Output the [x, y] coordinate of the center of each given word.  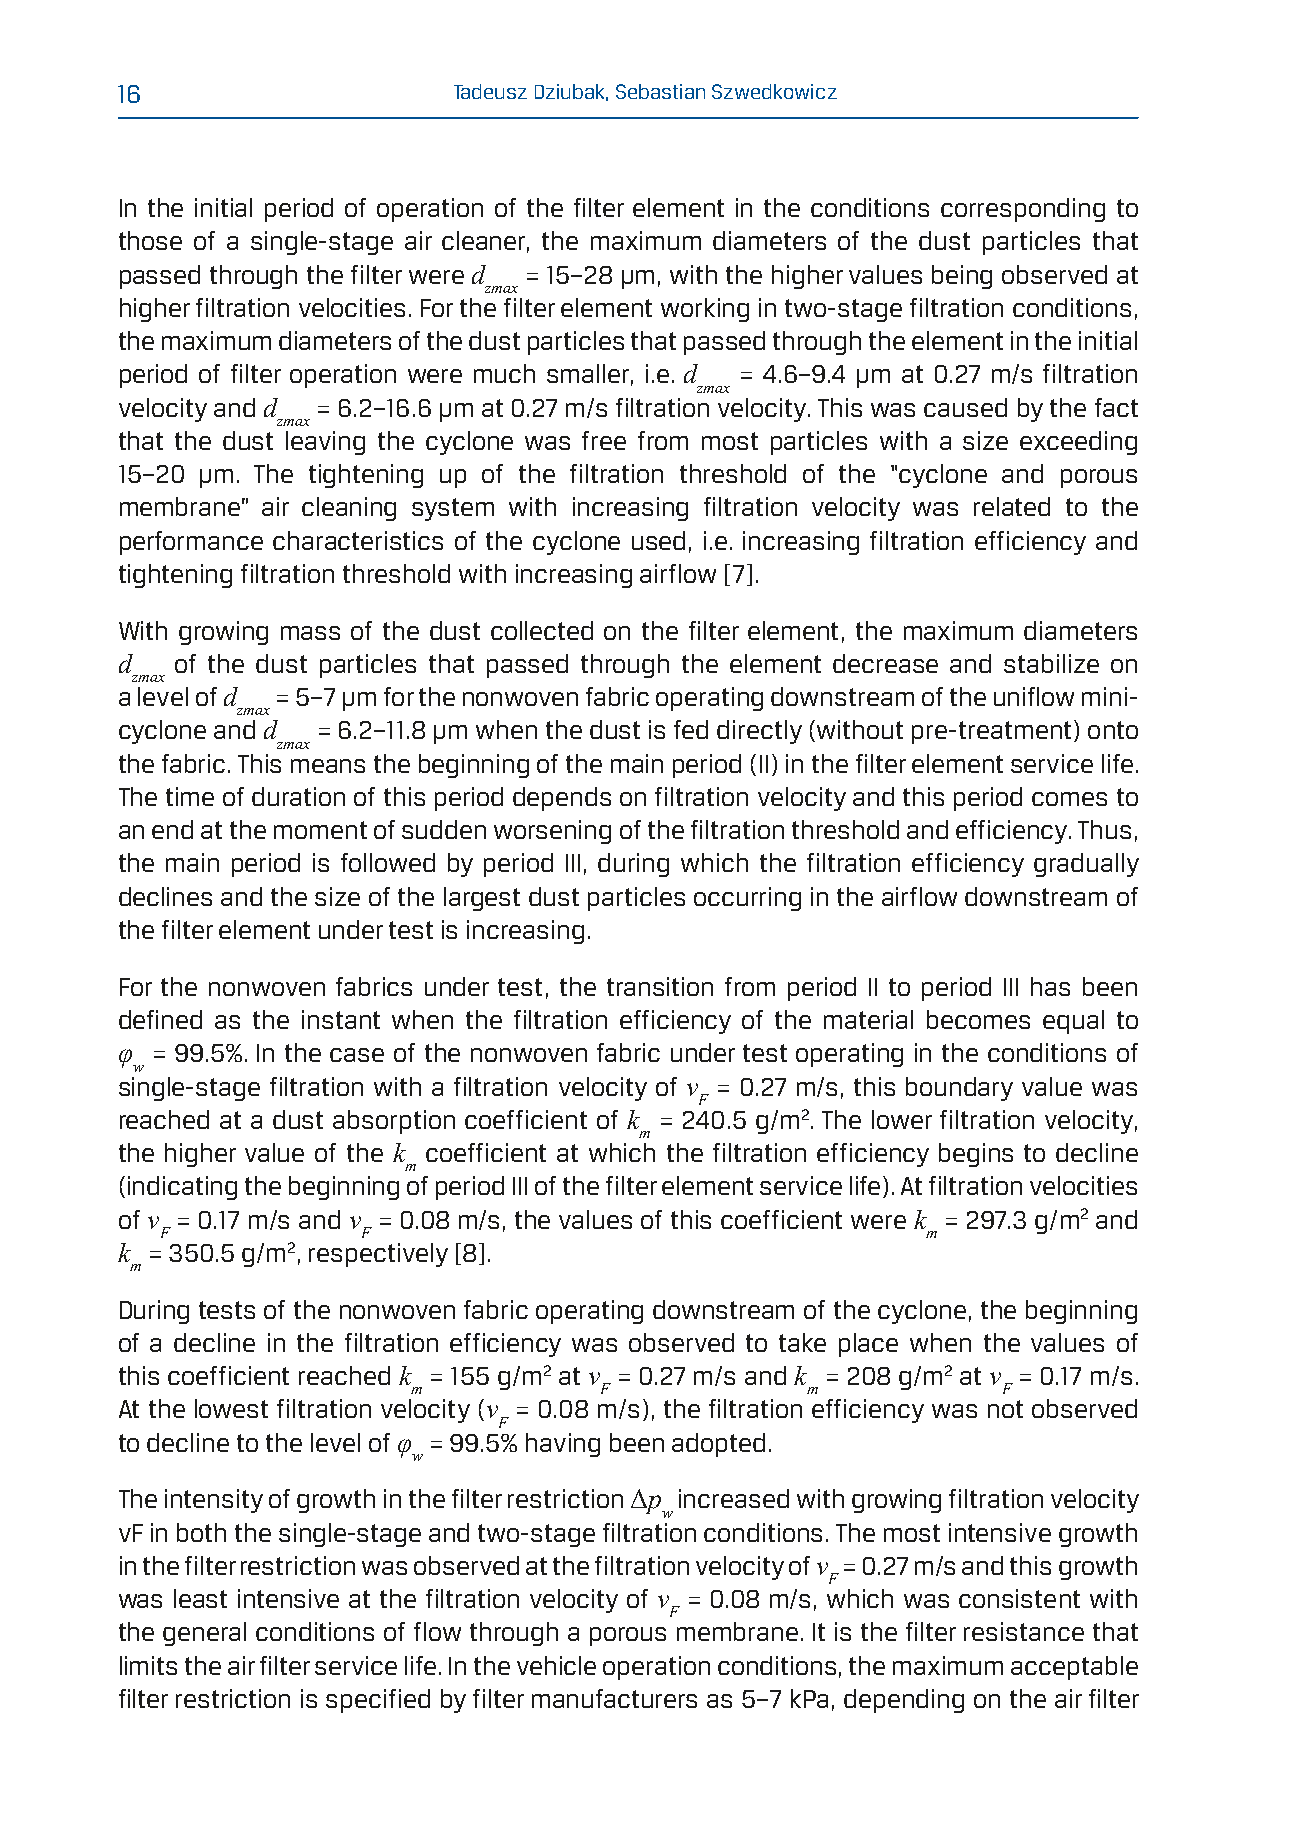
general [204, 1634]
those [150, 240]
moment [320, 830]
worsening [552, 832]
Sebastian [660, 91]
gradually [1086, 865]
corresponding [1023, 210]
